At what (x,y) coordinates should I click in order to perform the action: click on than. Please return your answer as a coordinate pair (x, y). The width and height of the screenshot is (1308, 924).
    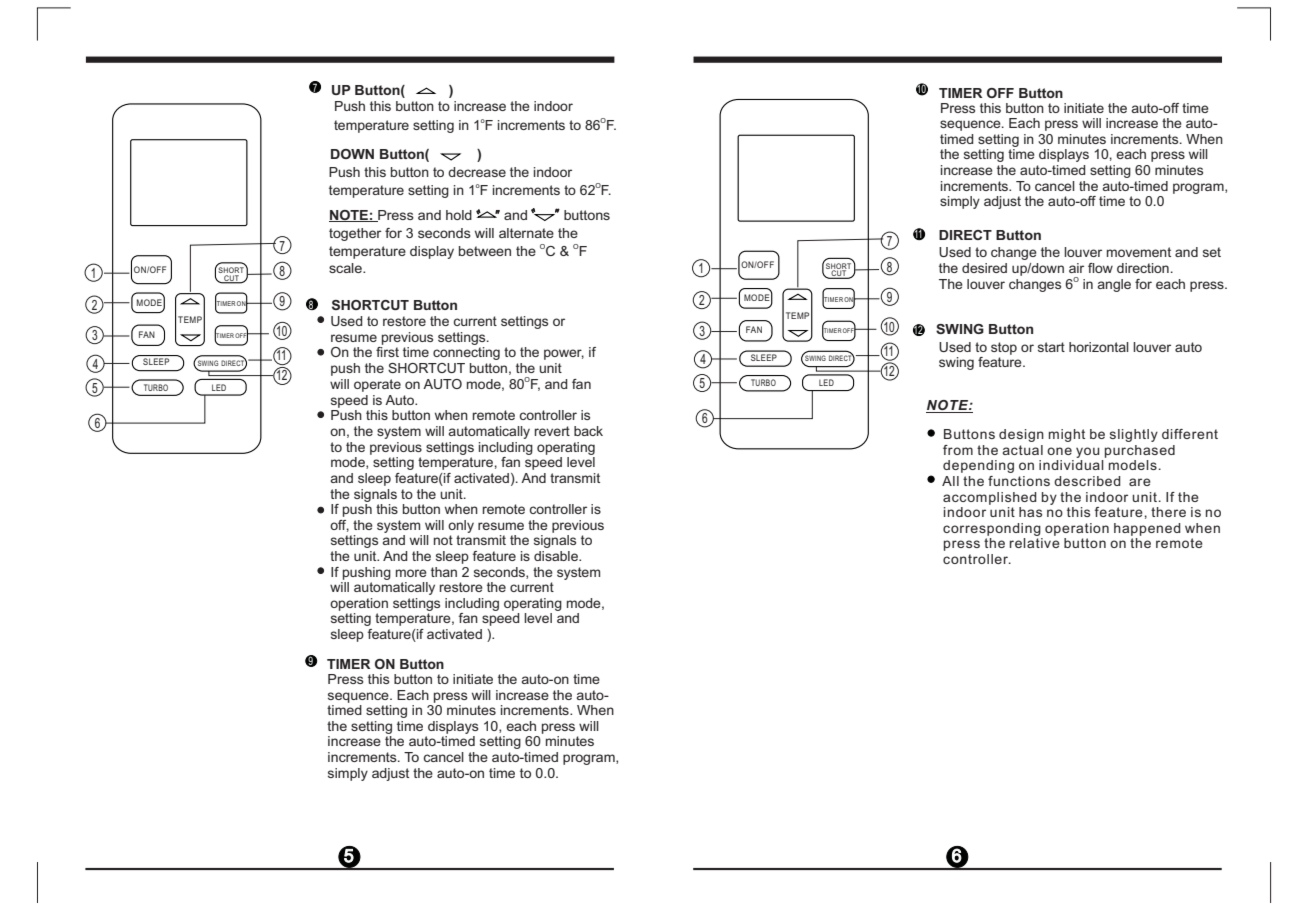
    Looking at the image, I should click on (444, 572).
